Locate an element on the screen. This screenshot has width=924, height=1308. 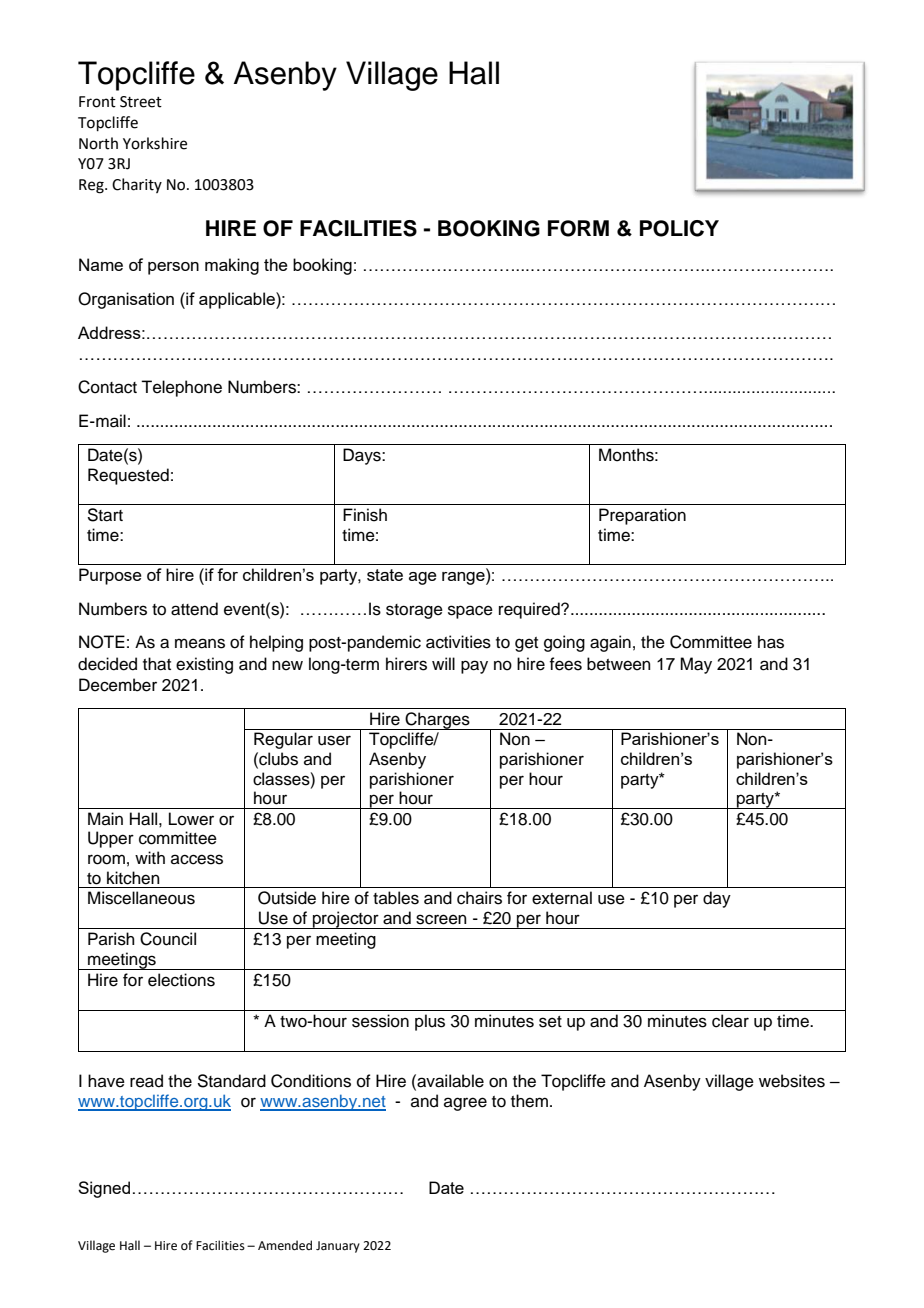
POLICY is located at coordinates (679, 228).
